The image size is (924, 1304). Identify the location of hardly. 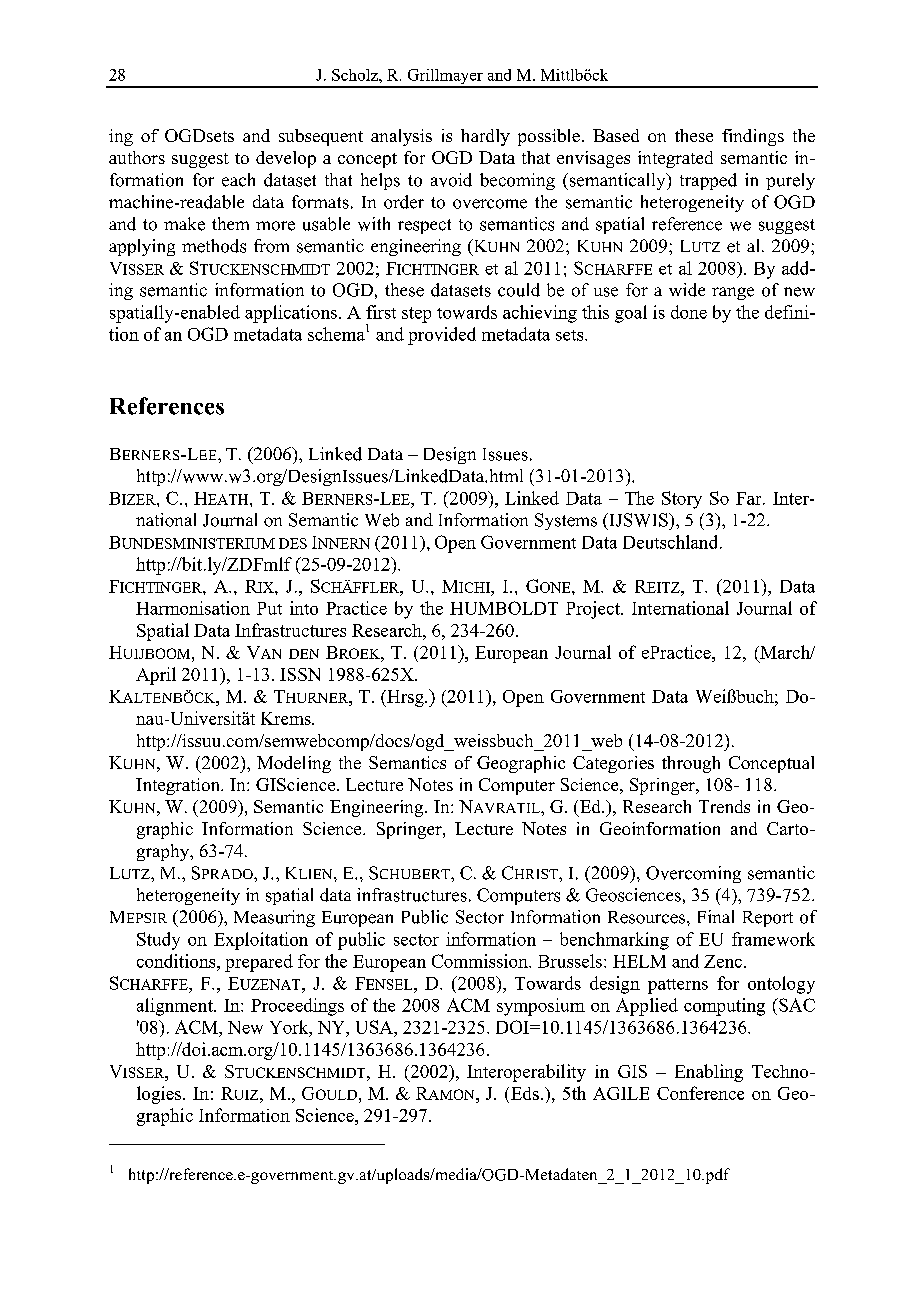
(485, 137).
